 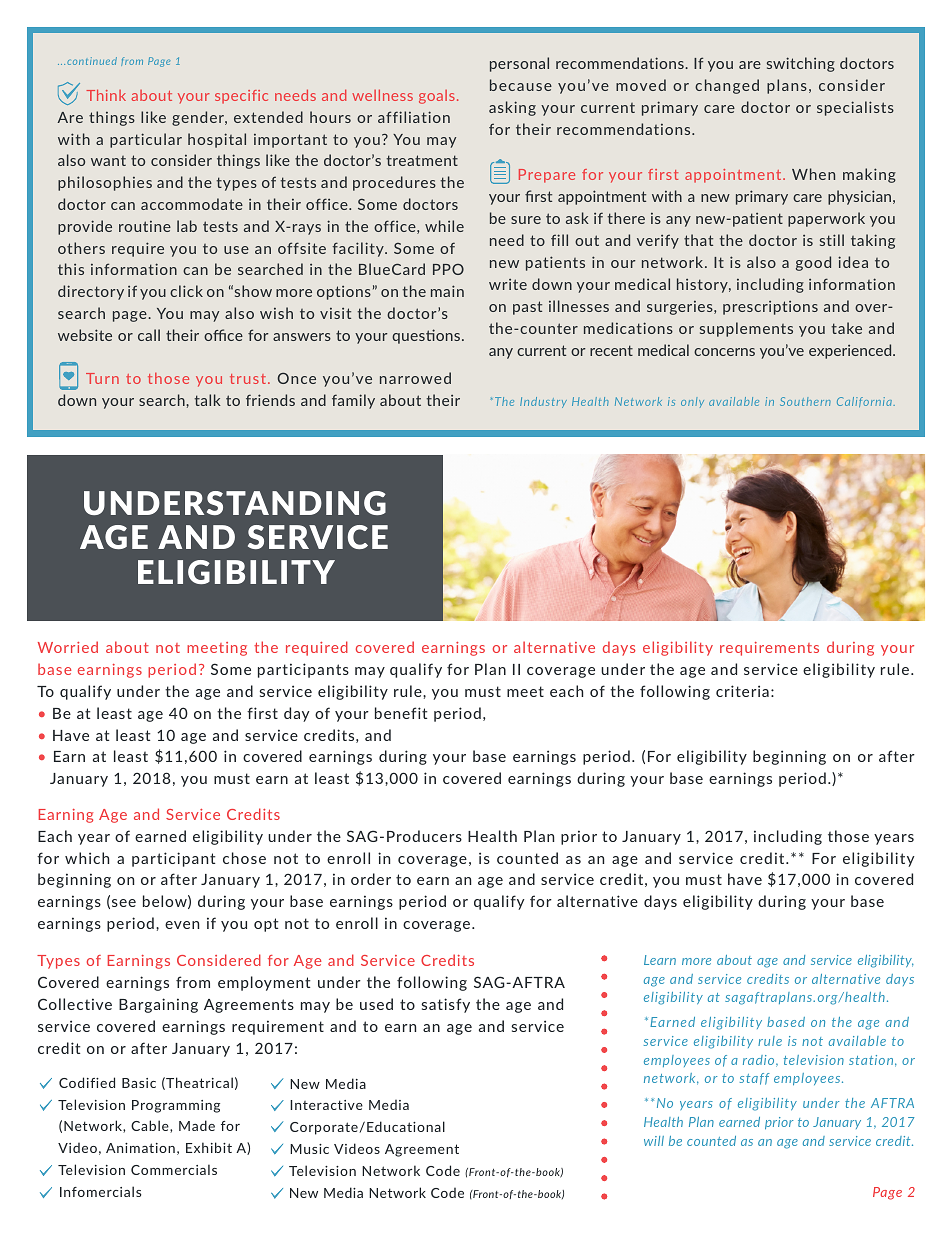 What do you see at coordinates (199, 118) in the screenshot?
I see `gender` at bounding box center [199, 118].
